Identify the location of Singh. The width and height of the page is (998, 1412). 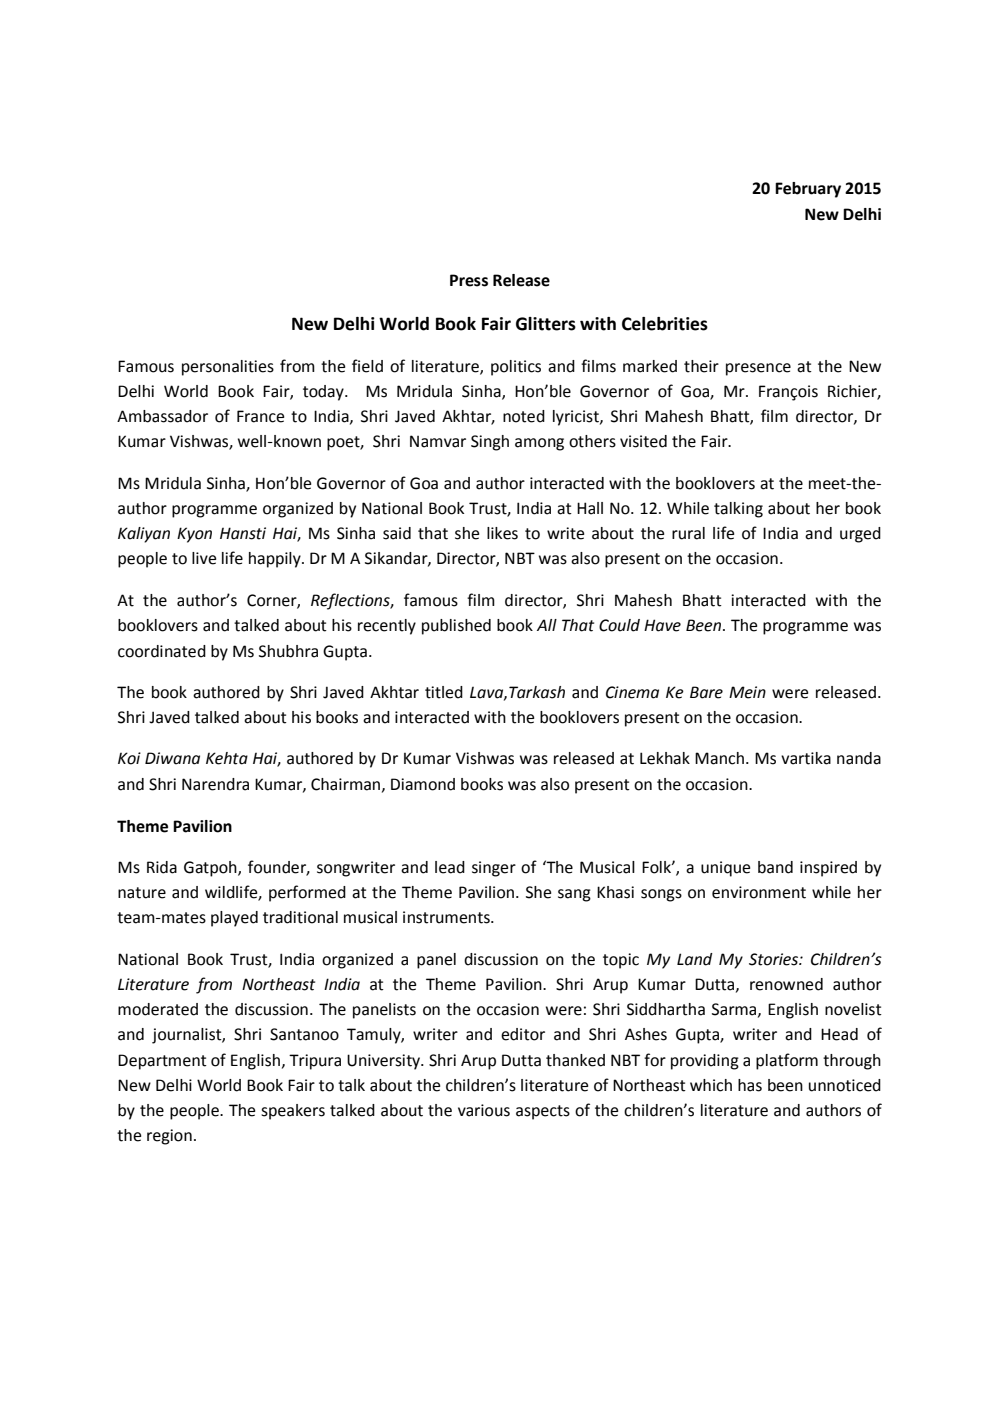
(490, 443).
